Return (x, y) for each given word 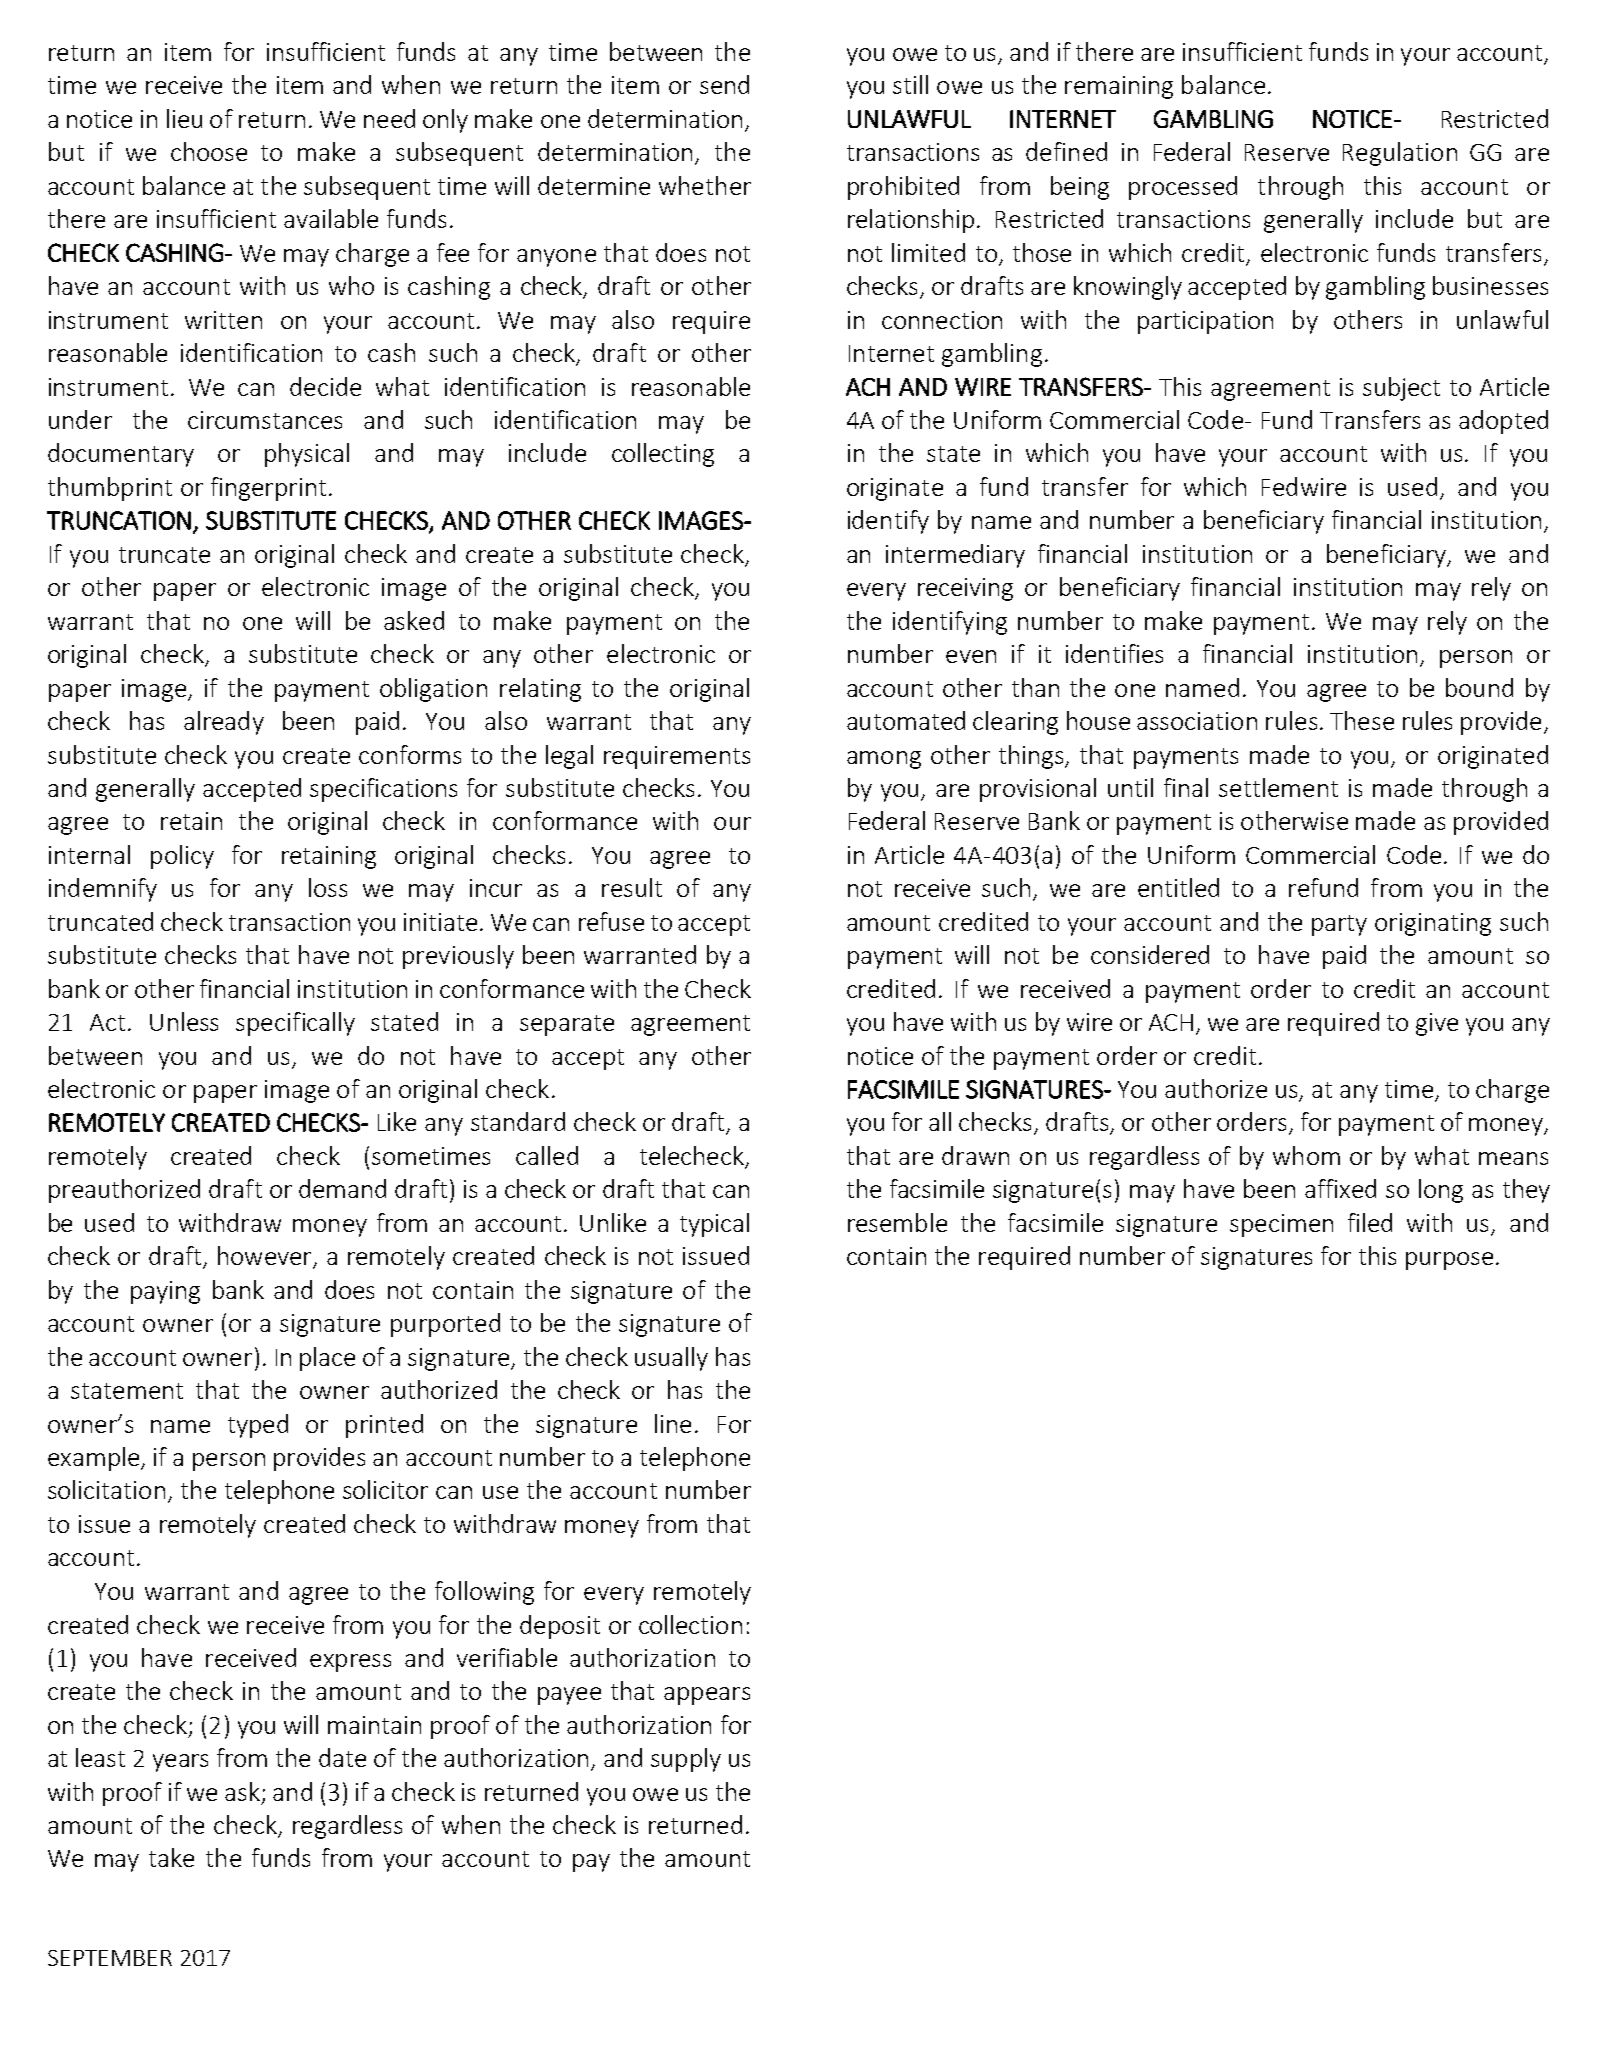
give (1437, 1024)
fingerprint (268, 489)
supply (686, 1760)
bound (1479, 687)
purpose (1449, 1261)
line (673, 1423)
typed (258, 1426)
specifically (295, 1024)
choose (209, 151)
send (724, 84)
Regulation (1400, 154)
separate (567, 1025)
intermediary (955, 556)
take (171, 1857)
